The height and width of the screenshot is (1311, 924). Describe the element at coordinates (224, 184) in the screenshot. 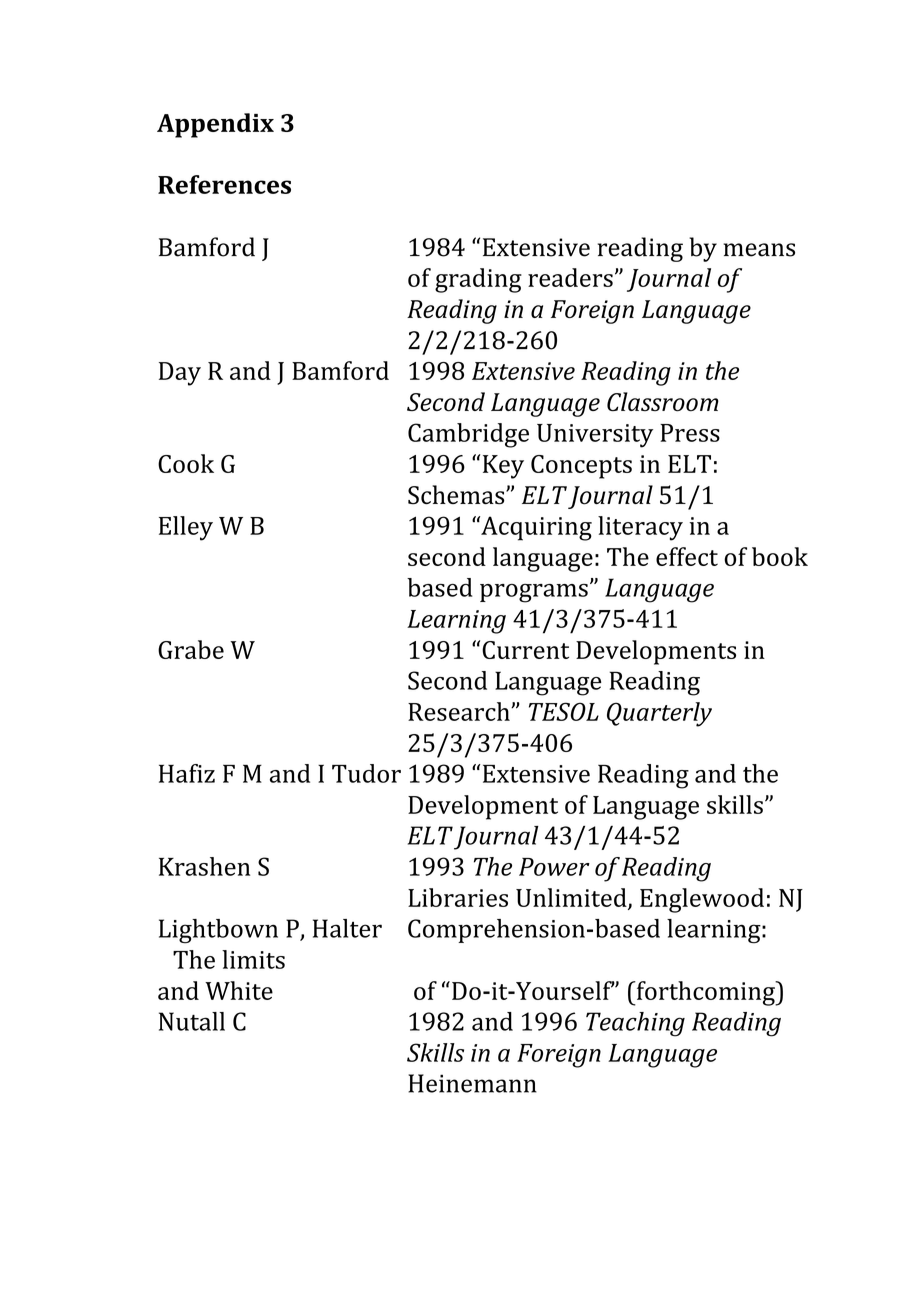

I see `References` at that location.
